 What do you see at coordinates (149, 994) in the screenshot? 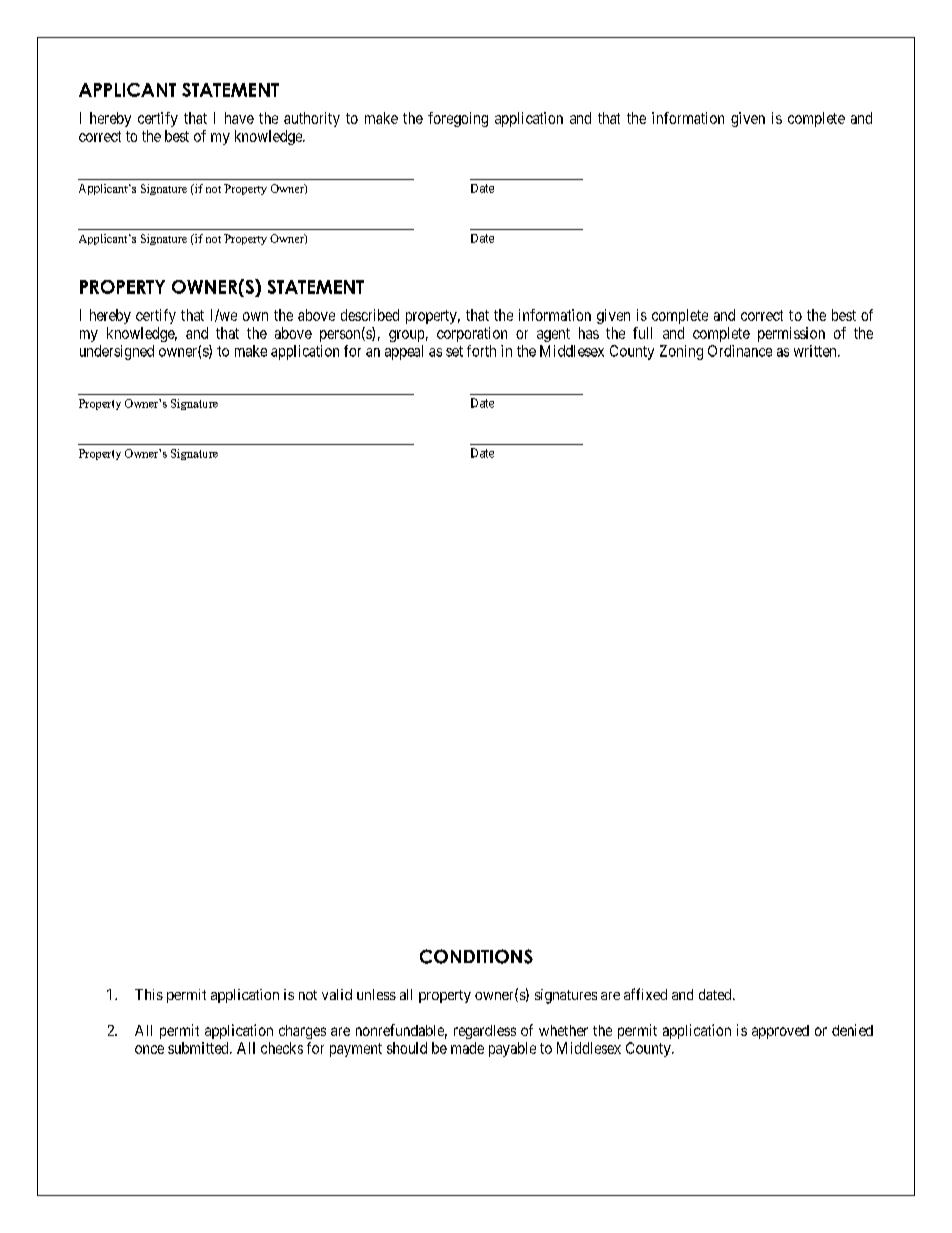
I see `This` at bounding box center [149, 994].
